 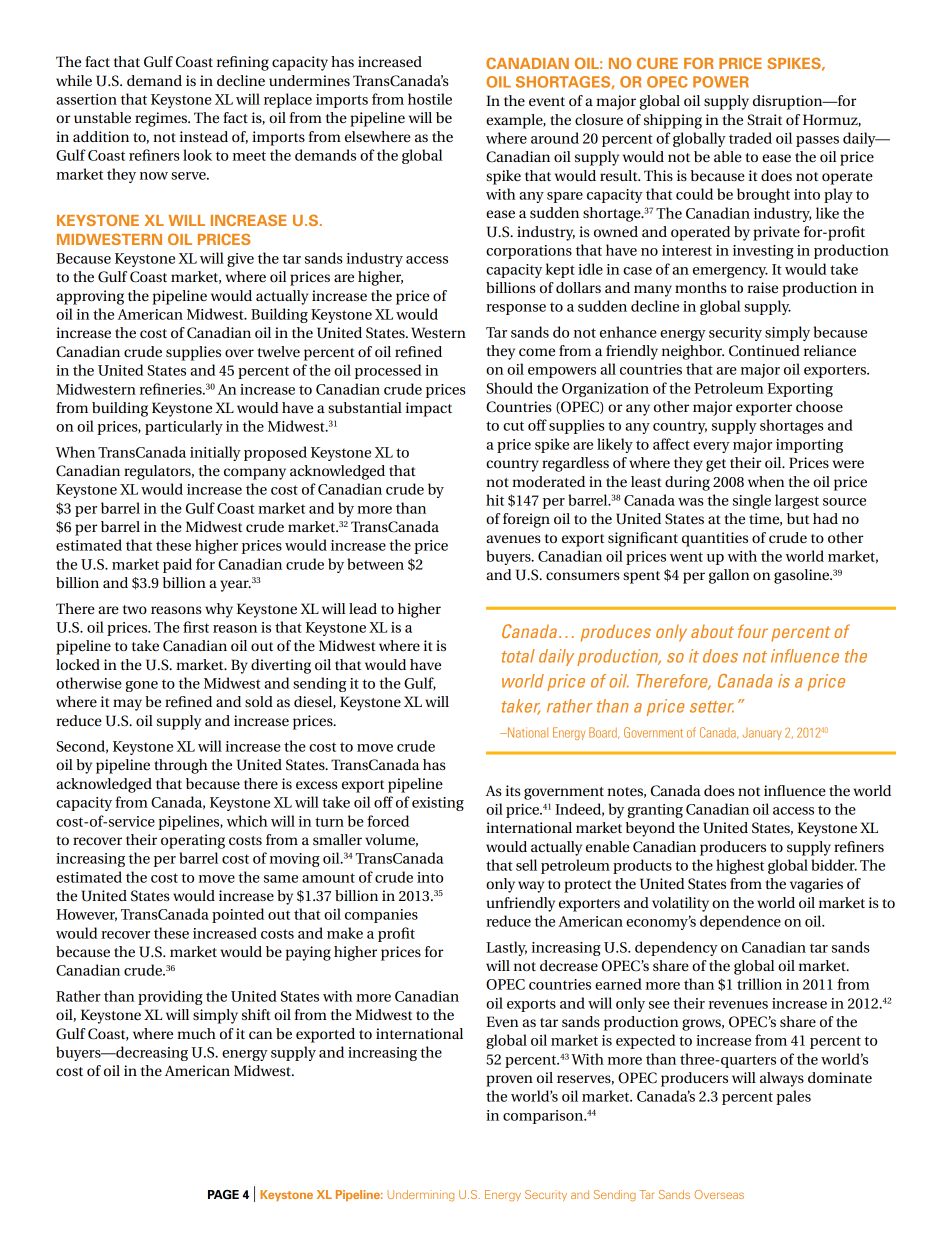 I want to click on January, so click(x=761, y=734).
